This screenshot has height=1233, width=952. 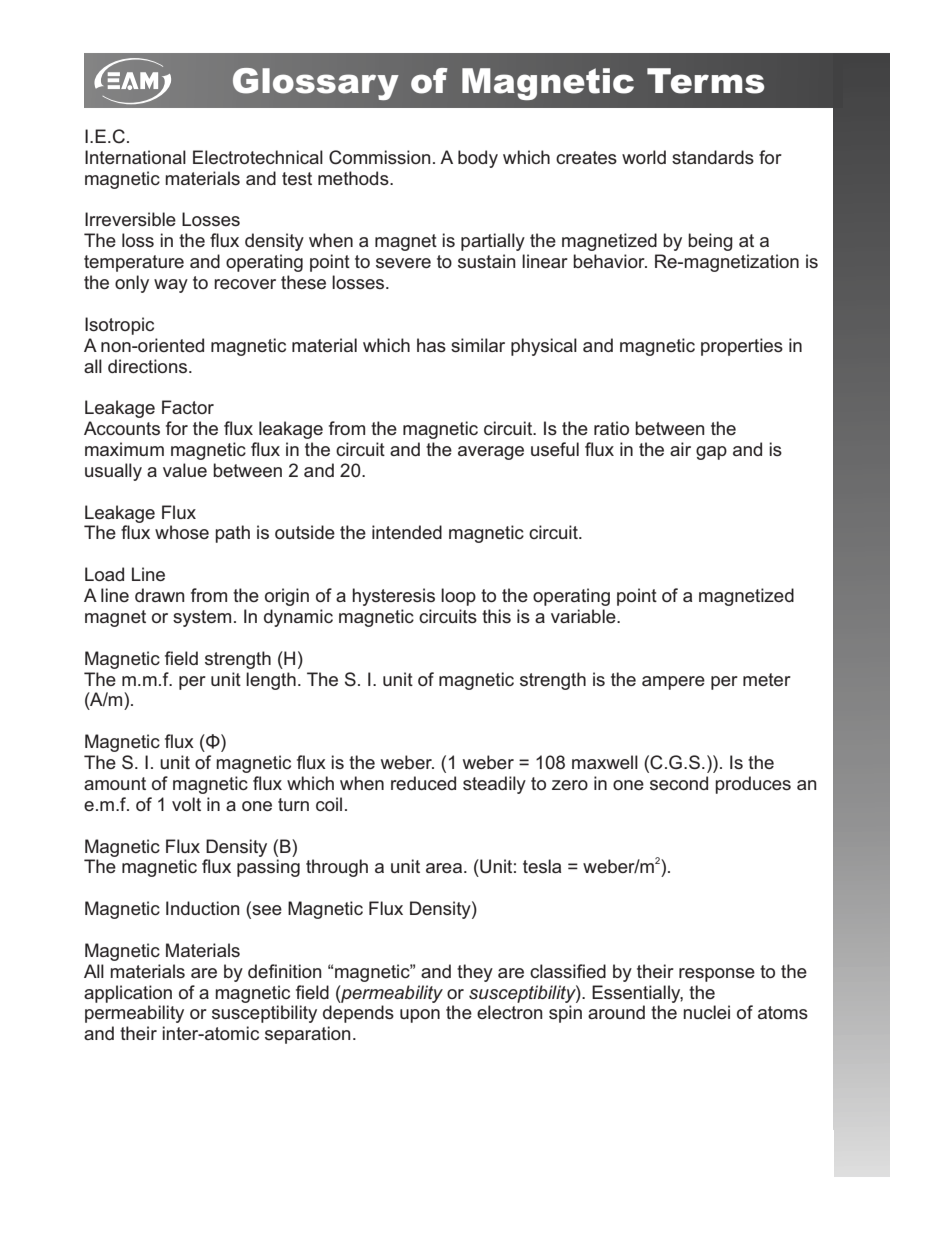 I want to click on whose, so click(x=182, y=532).
